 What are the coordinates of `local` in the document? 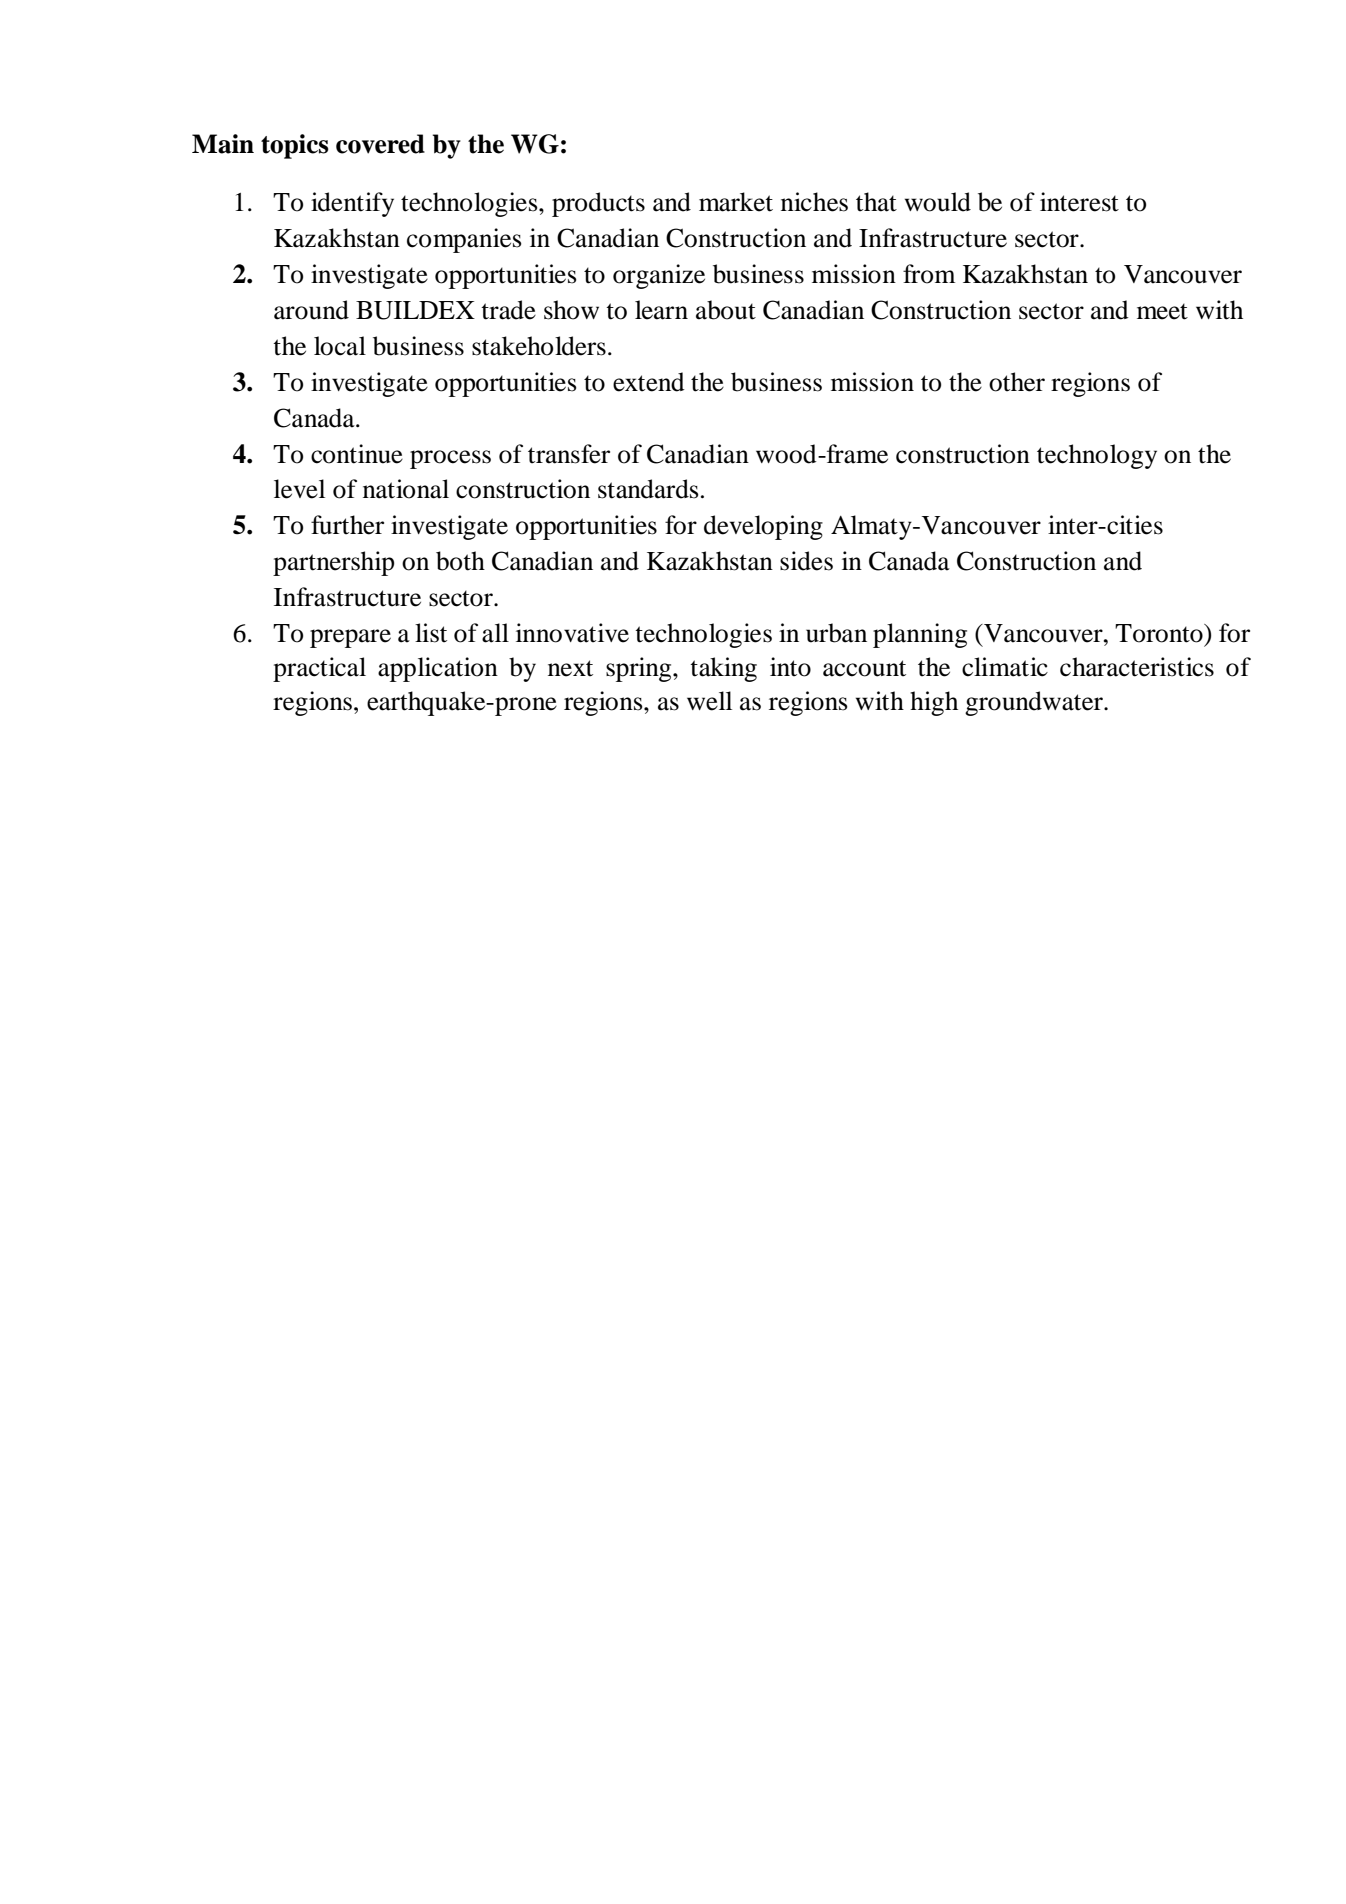 It's located at (340, 346).
